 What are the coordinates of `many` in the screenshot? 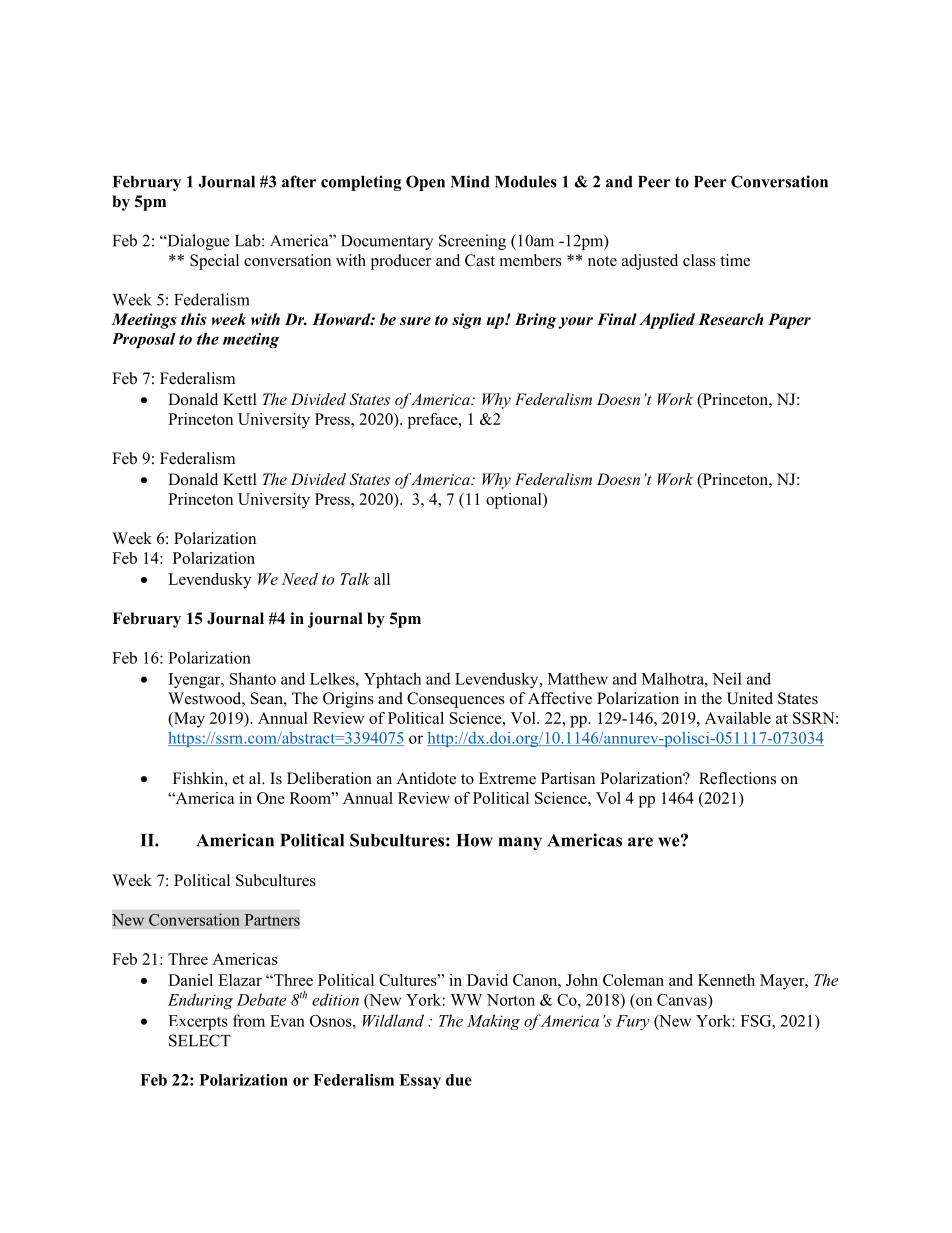 It's located at (520, 844).
